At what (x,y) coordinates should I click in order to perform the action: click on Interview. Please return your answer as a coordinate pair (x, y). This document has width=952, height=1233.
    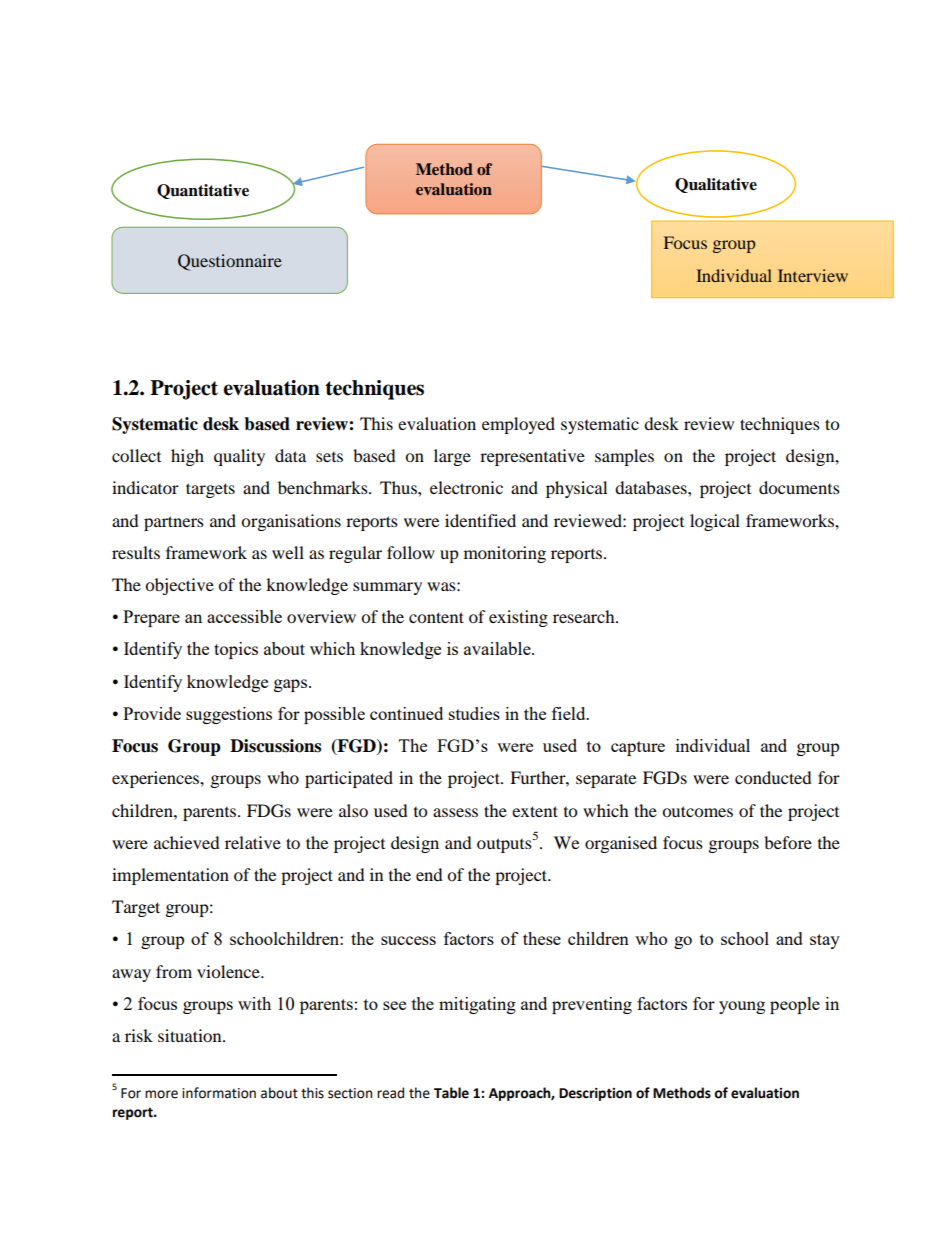
    Looking at the image, I should click on (813, 275).
